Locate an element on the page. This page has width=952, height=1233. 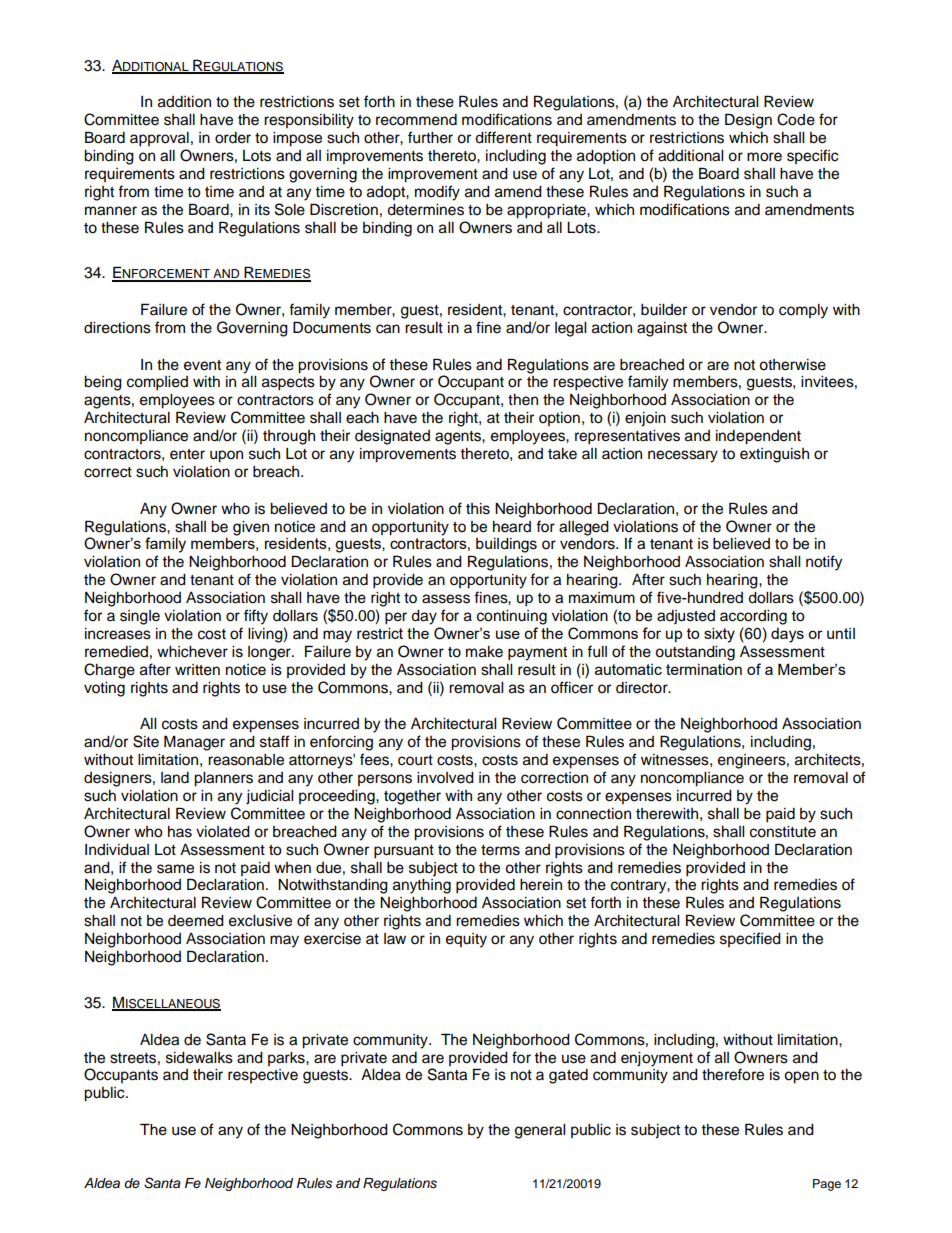
different is located at coordinates (503, 137).
